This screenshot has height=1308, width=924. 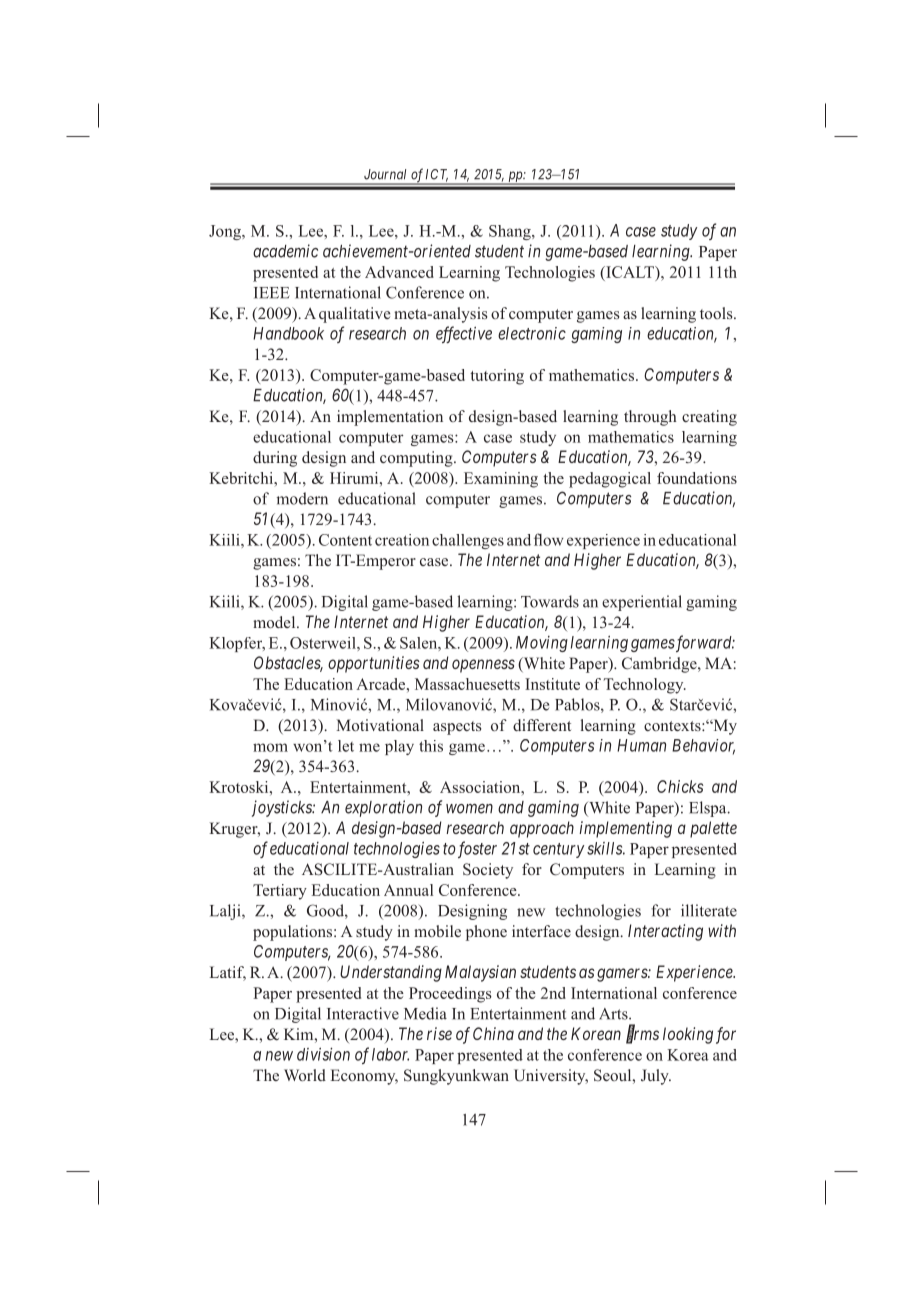 I want to click on women, so click(x=469, y=808).
